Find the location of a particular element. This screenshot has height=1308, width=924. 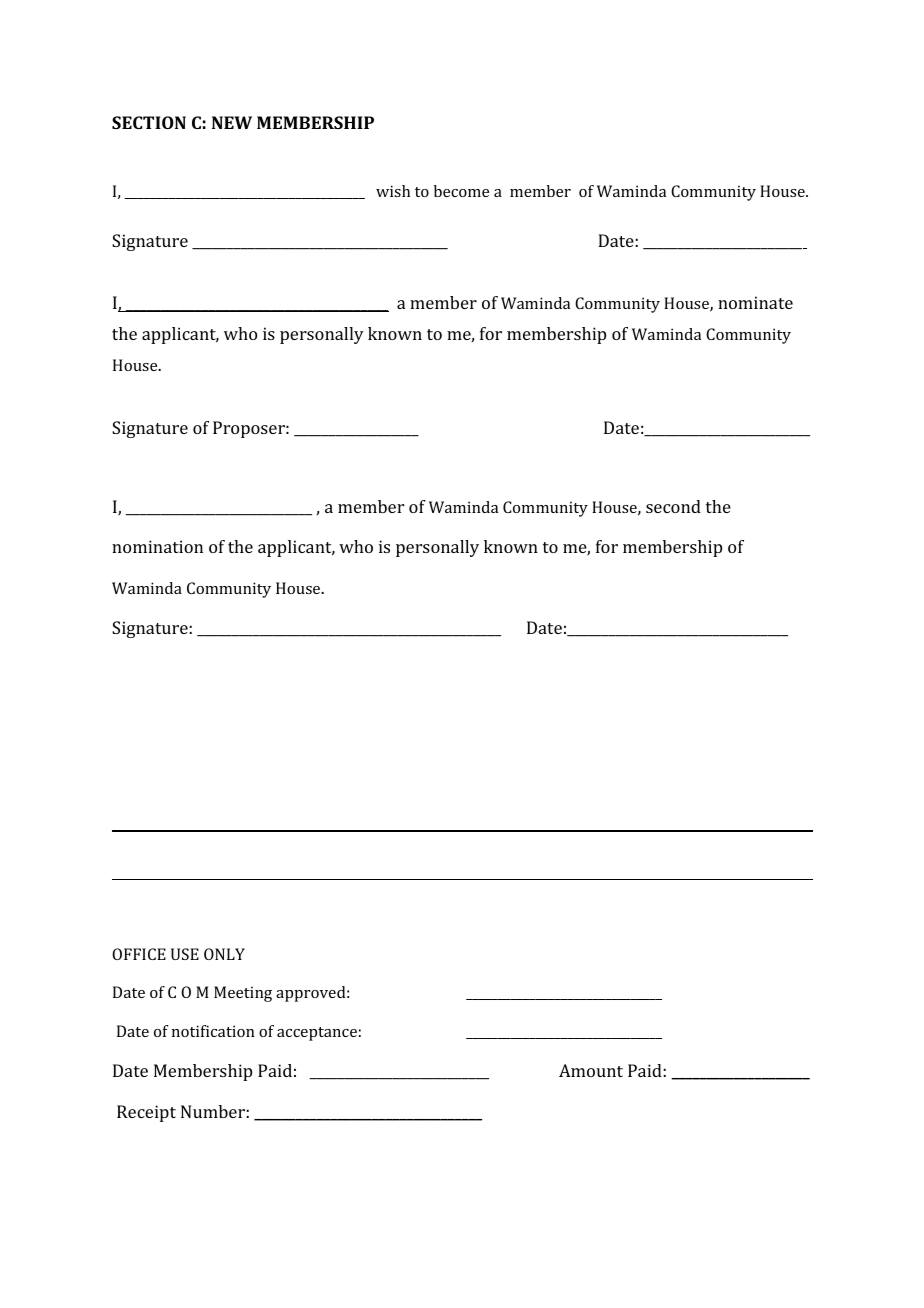

SECTION is located at coordinates (149, 122).
